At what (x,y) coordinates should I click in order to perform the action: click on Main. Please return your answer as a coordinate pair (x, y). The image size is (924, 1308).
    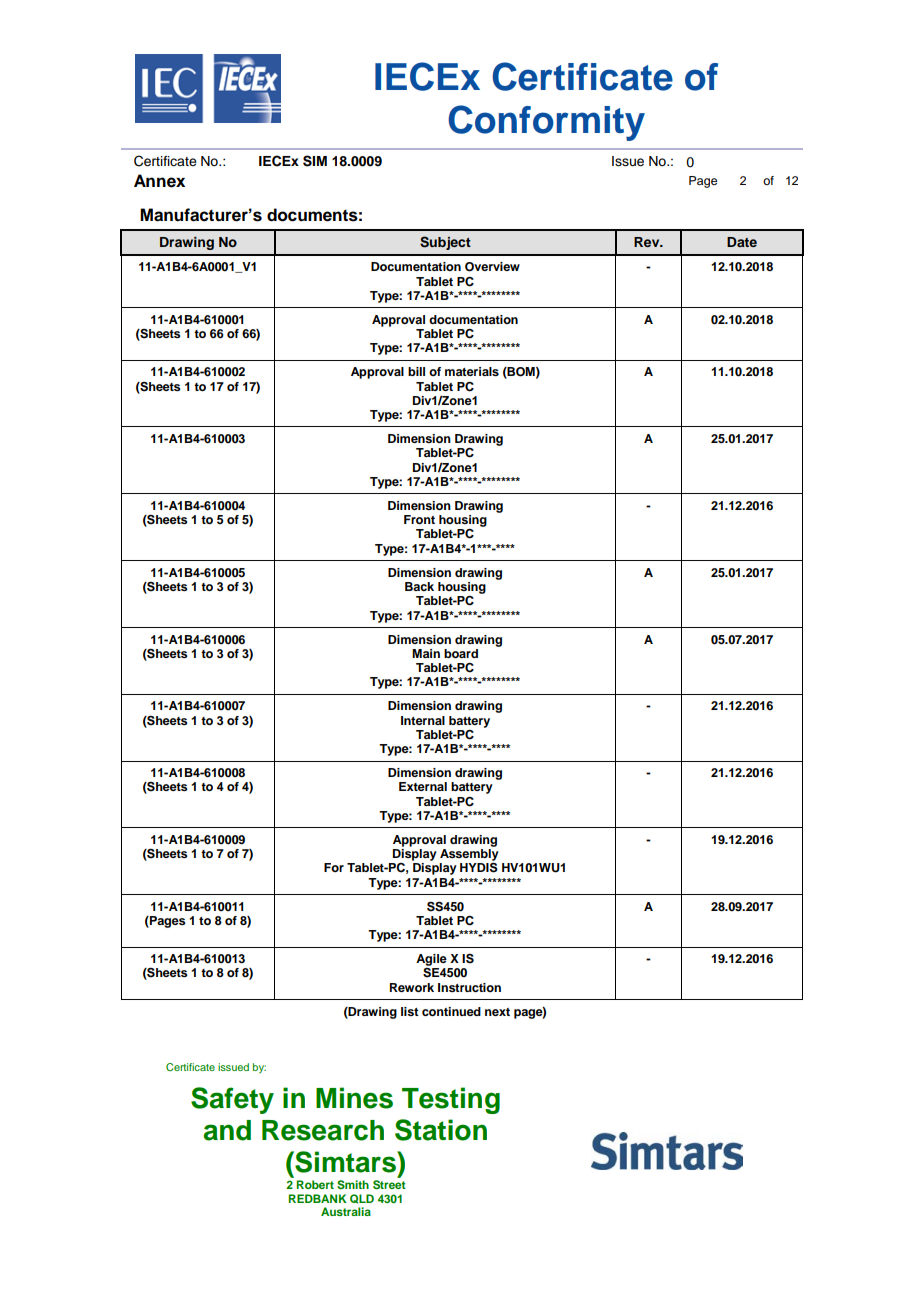
    Looking at the image, I should click on (426, 653).
